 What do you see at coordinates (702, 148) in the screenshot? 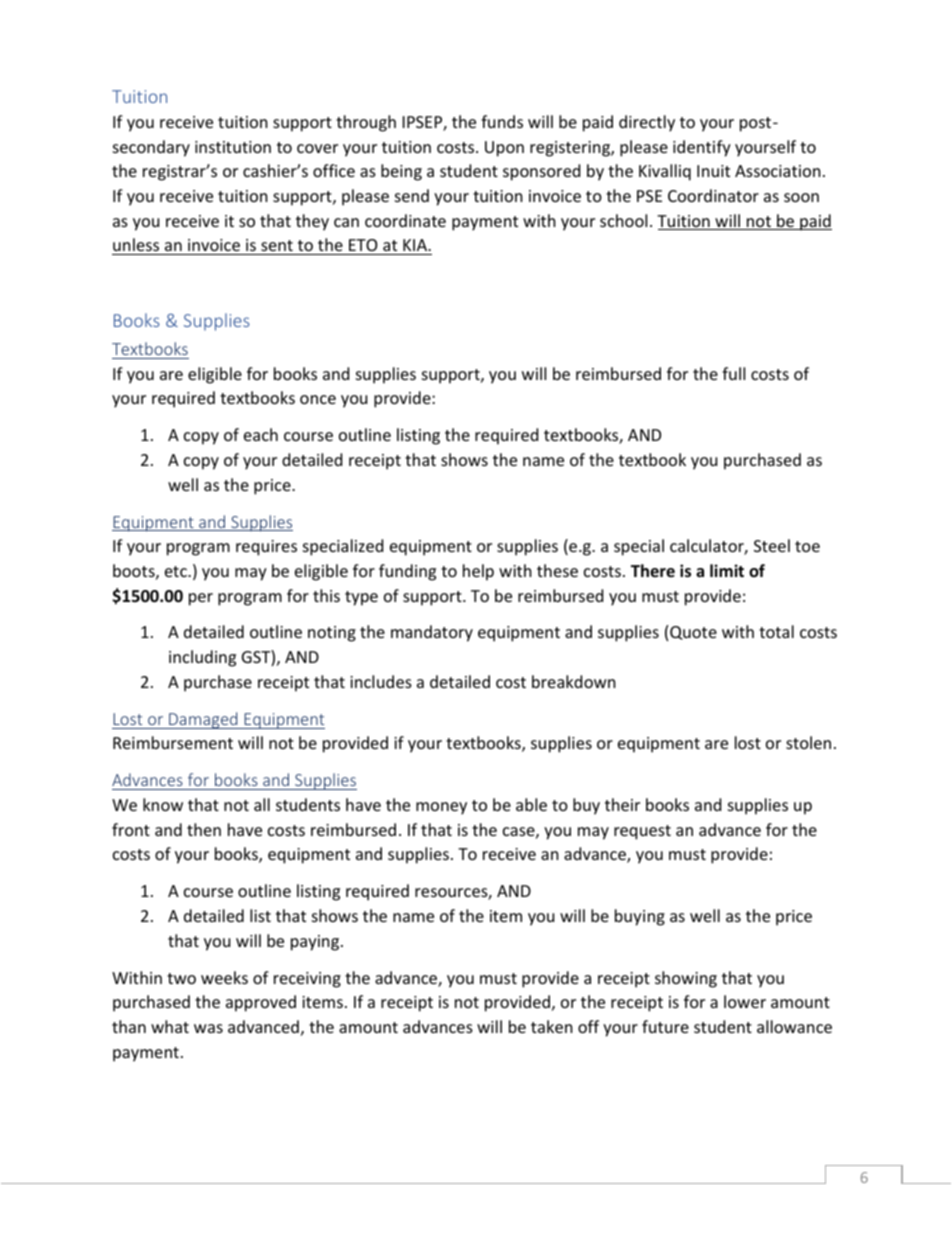
I see `identify` at bounding box center [702, 148].
